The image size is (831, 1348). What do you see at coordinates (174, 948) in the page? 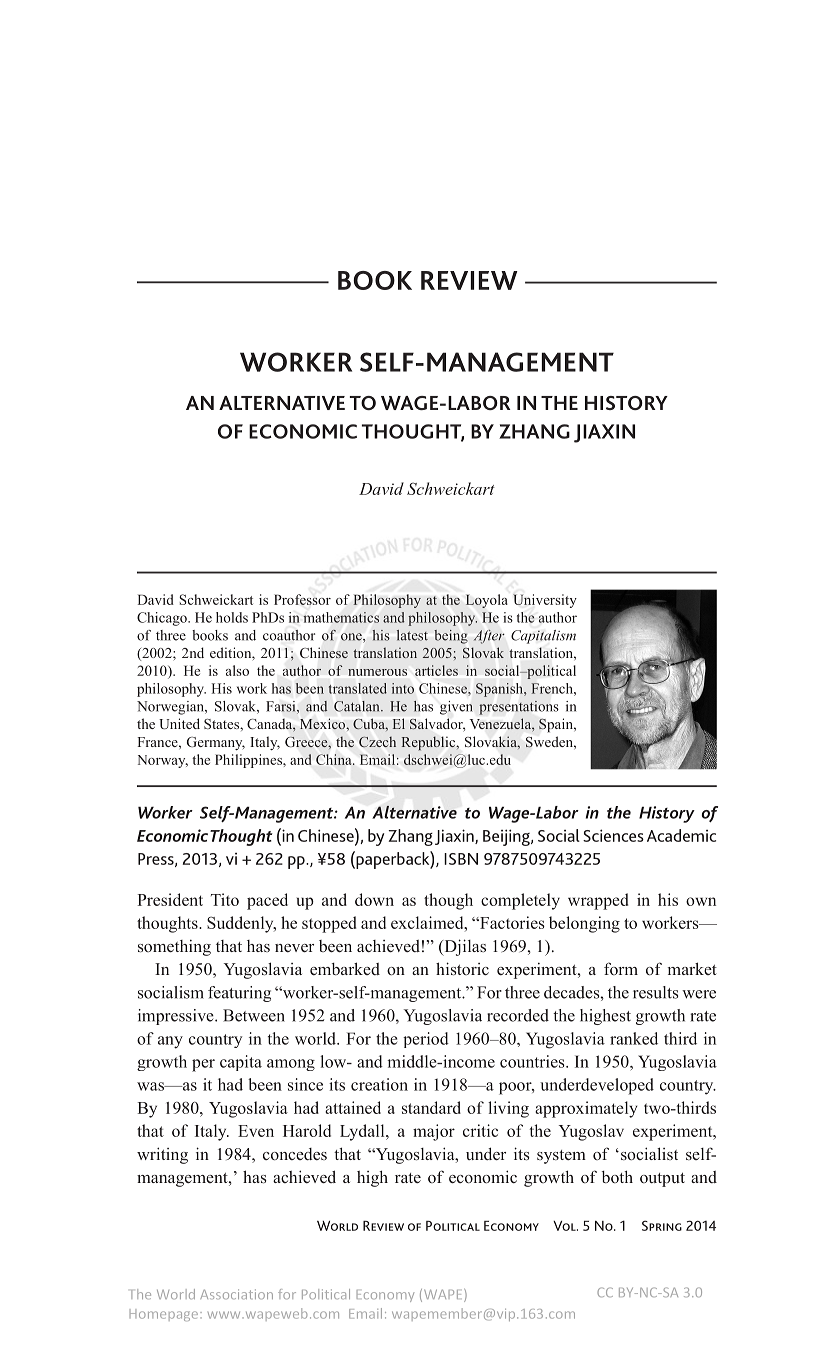
I see `something` at bounding box center [174, 948].
